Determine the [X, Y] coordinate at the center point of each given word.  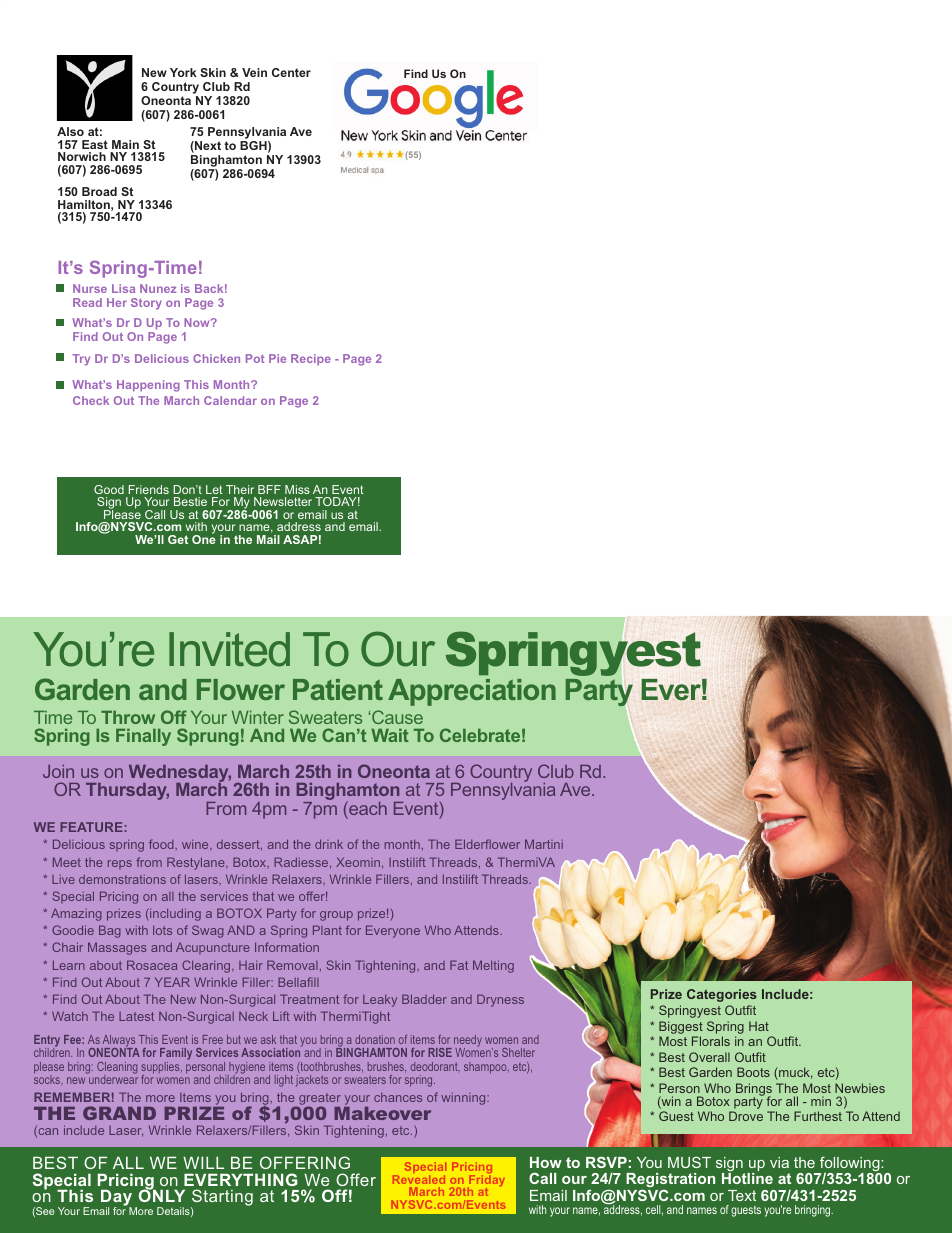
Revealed [419, 1179]
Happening [148, 386]
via [779, 1162]
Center [291, 72]
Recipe [311, 360]
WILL [203, 1163]
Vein [254, 72]
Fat [459, 965]
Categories [722, 995]
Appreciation [472, 692]
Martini [544, 844]
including [174, 914]
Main [125, 144]
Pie [277, 358]
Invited [229, 649]
